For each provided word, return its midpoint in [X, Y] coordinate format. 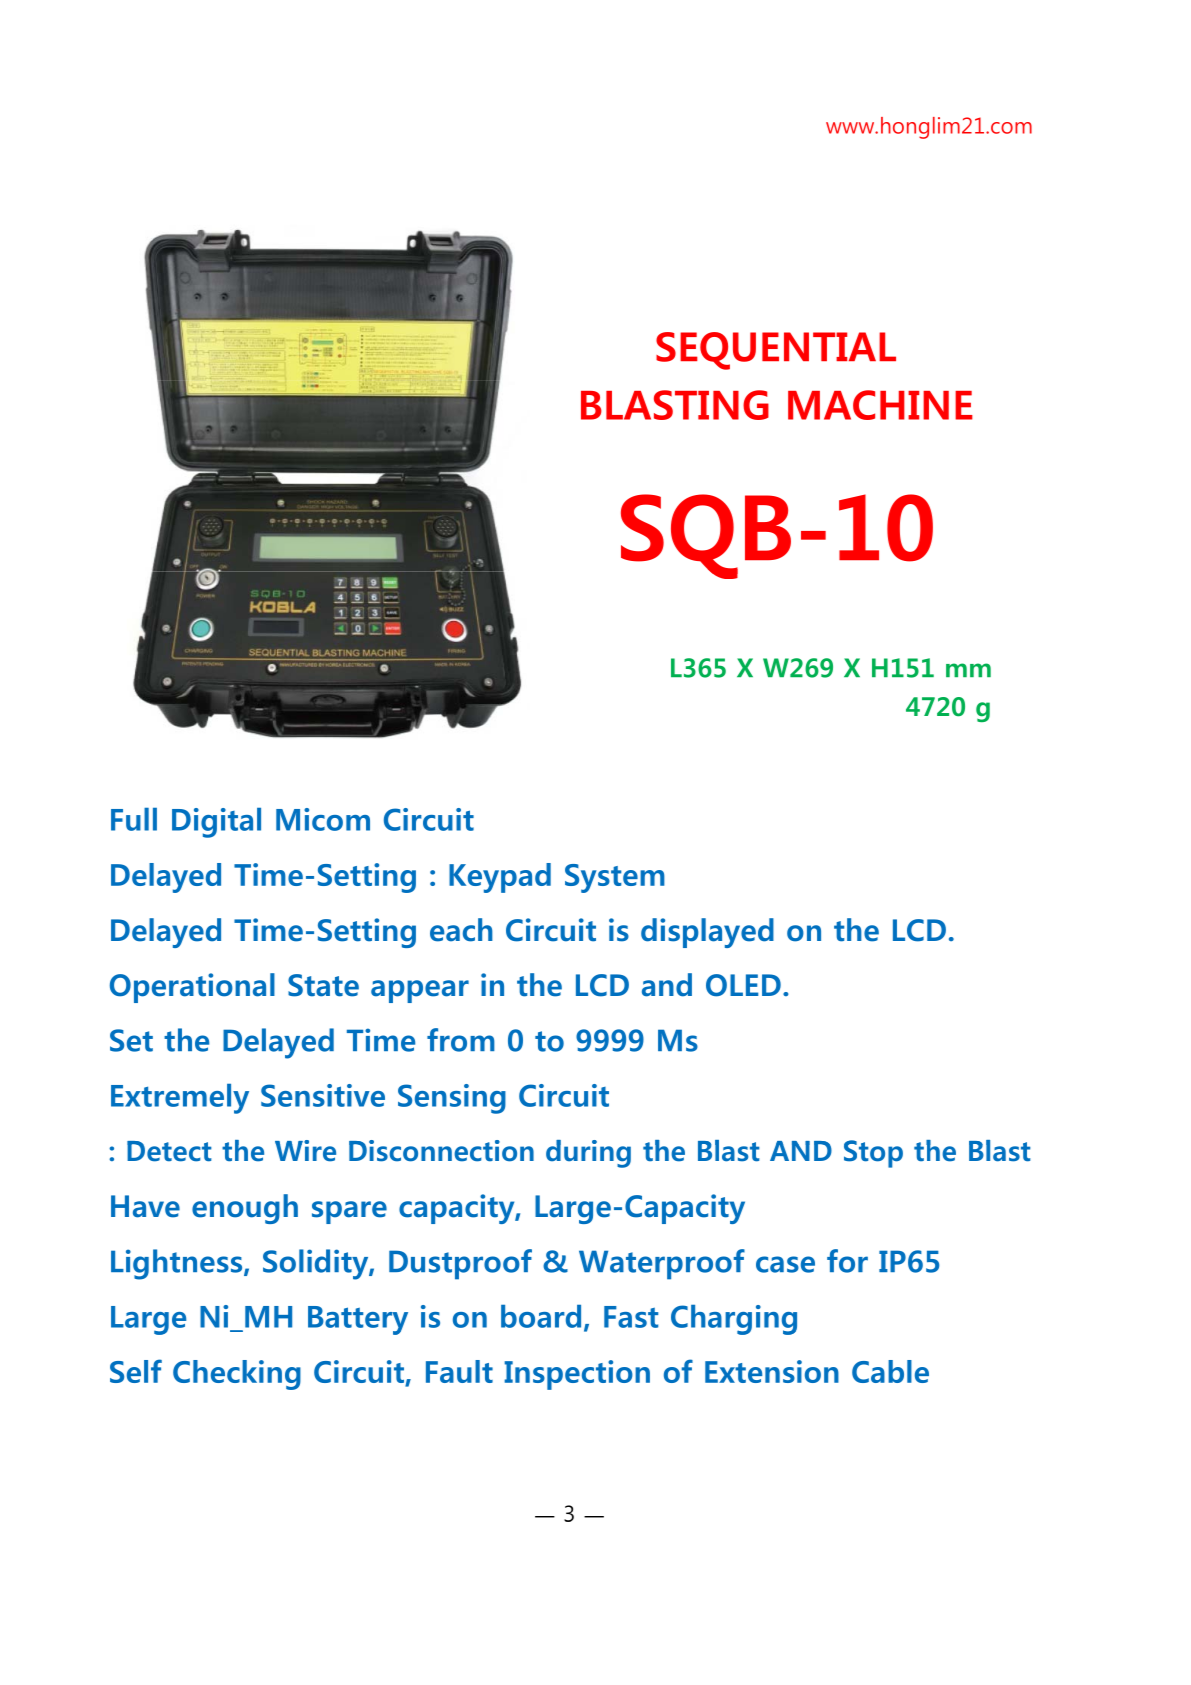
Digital [216, 823]
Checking [237, 1375]
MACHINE [880, 405]
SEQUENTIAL [776, 351]
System [615, 878]
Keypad [500, 878]
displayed [707, 933]
